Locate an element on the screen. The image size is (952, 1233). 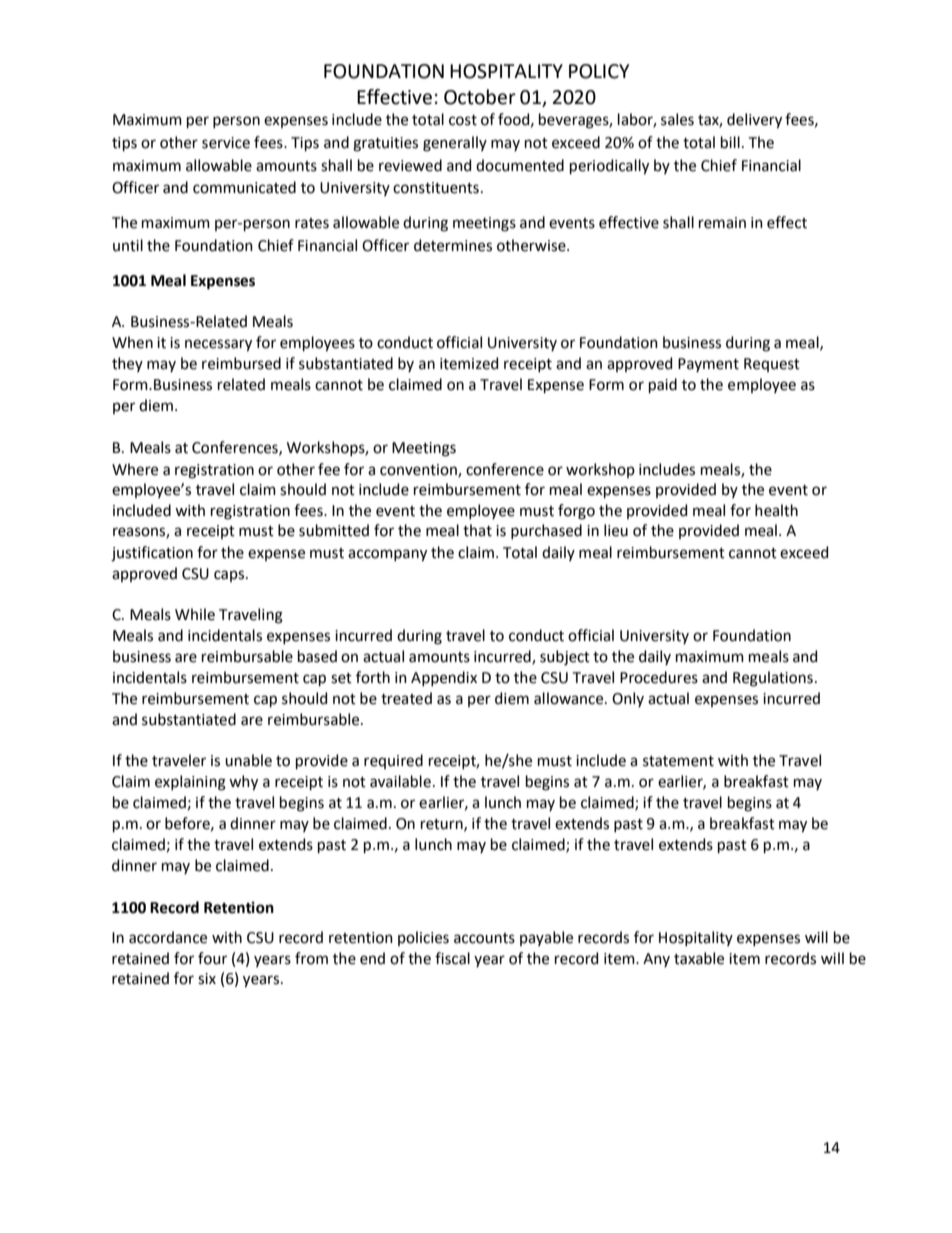
four is located at coordinates (212, 958).
